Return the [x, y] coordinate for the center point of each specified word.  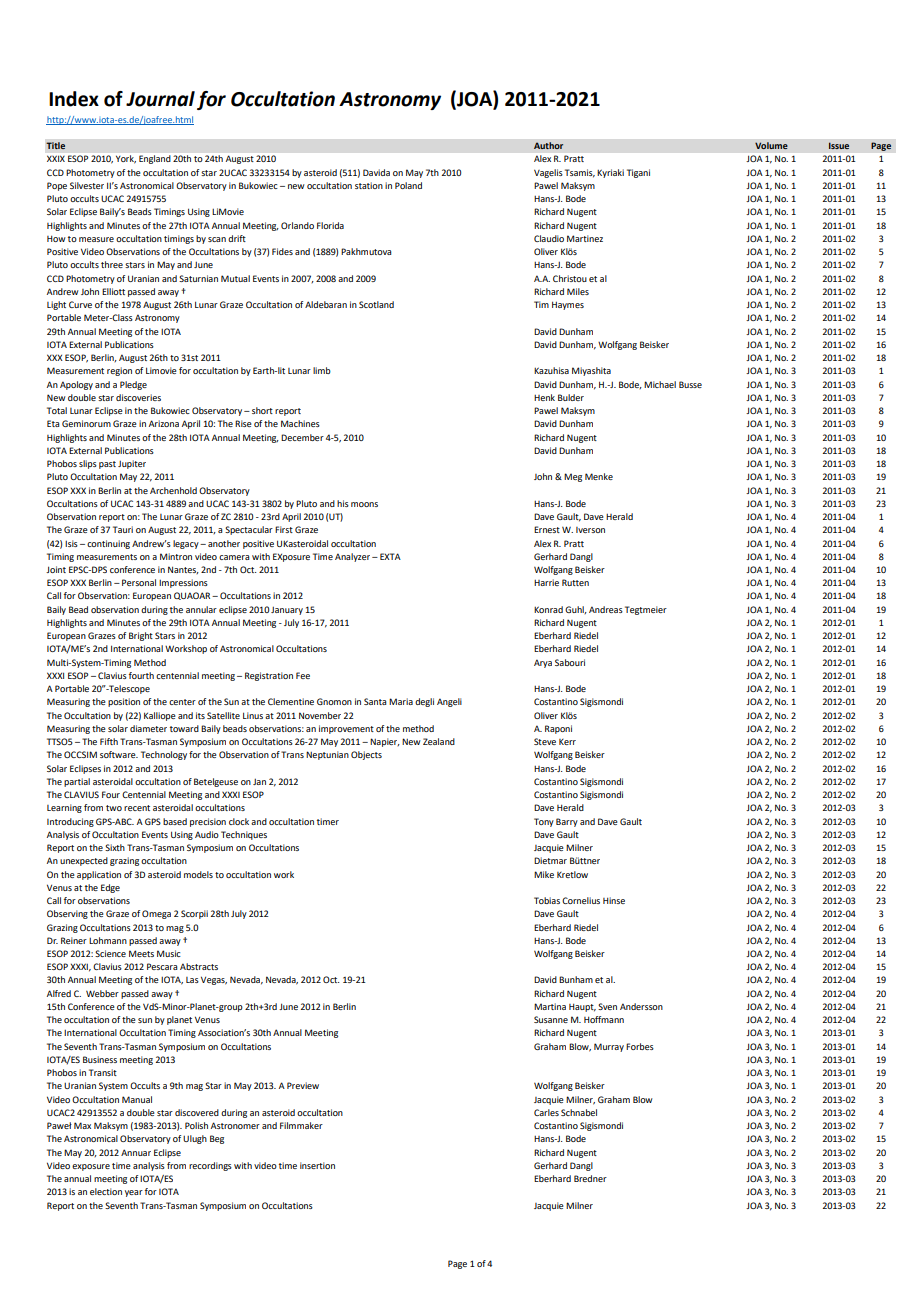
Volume [771, 146]
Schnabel [579, 1112]
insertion [317, 1165]
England [155, 159]
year [134, 1193]
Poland [408, 185]
